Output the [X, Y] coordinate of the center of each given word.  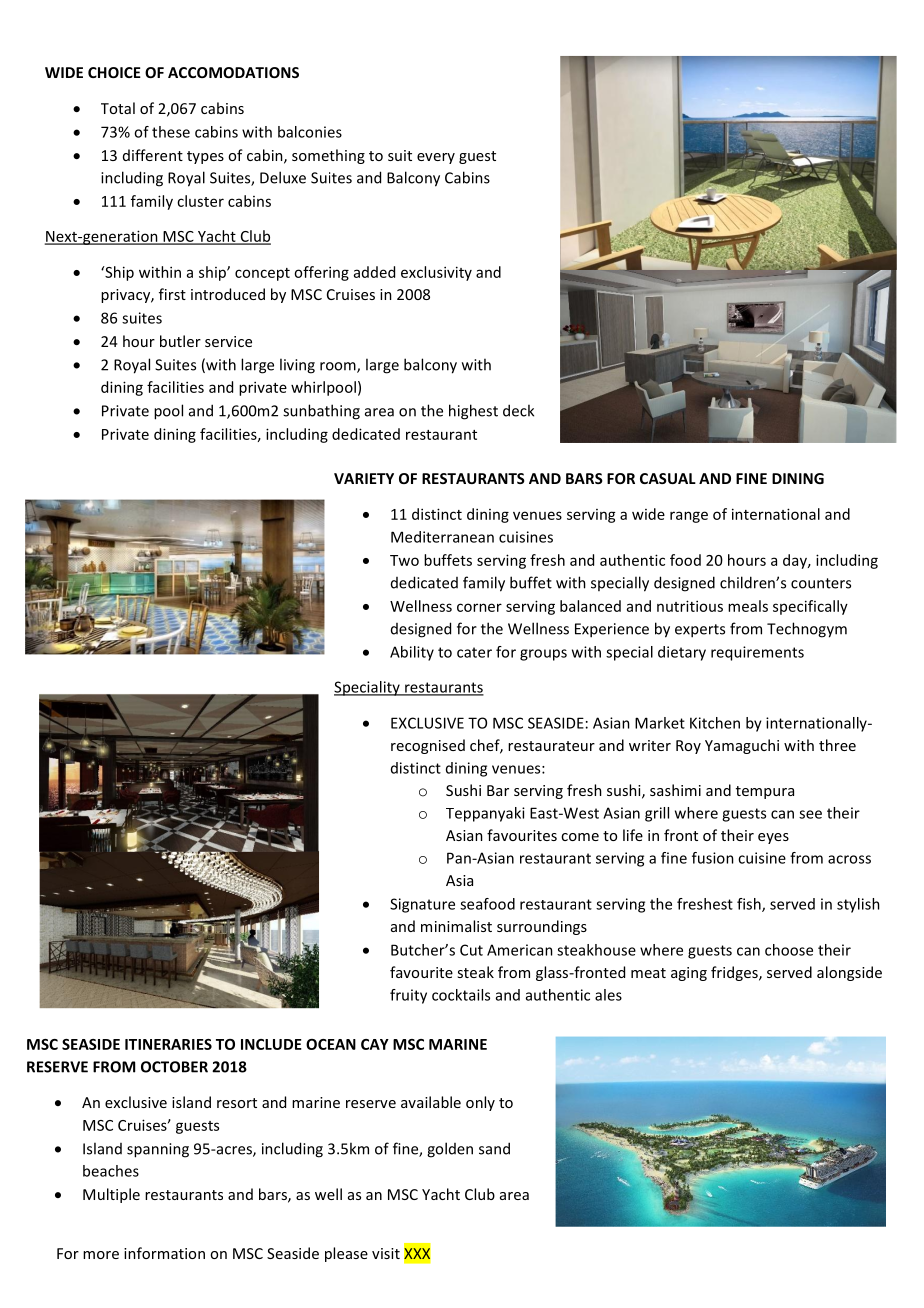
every [436, 158]
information [164, 1253]
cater [474, 652]
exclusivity [436, 273]
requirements [757, 653]
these [171, 132]
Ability [412, 653]
